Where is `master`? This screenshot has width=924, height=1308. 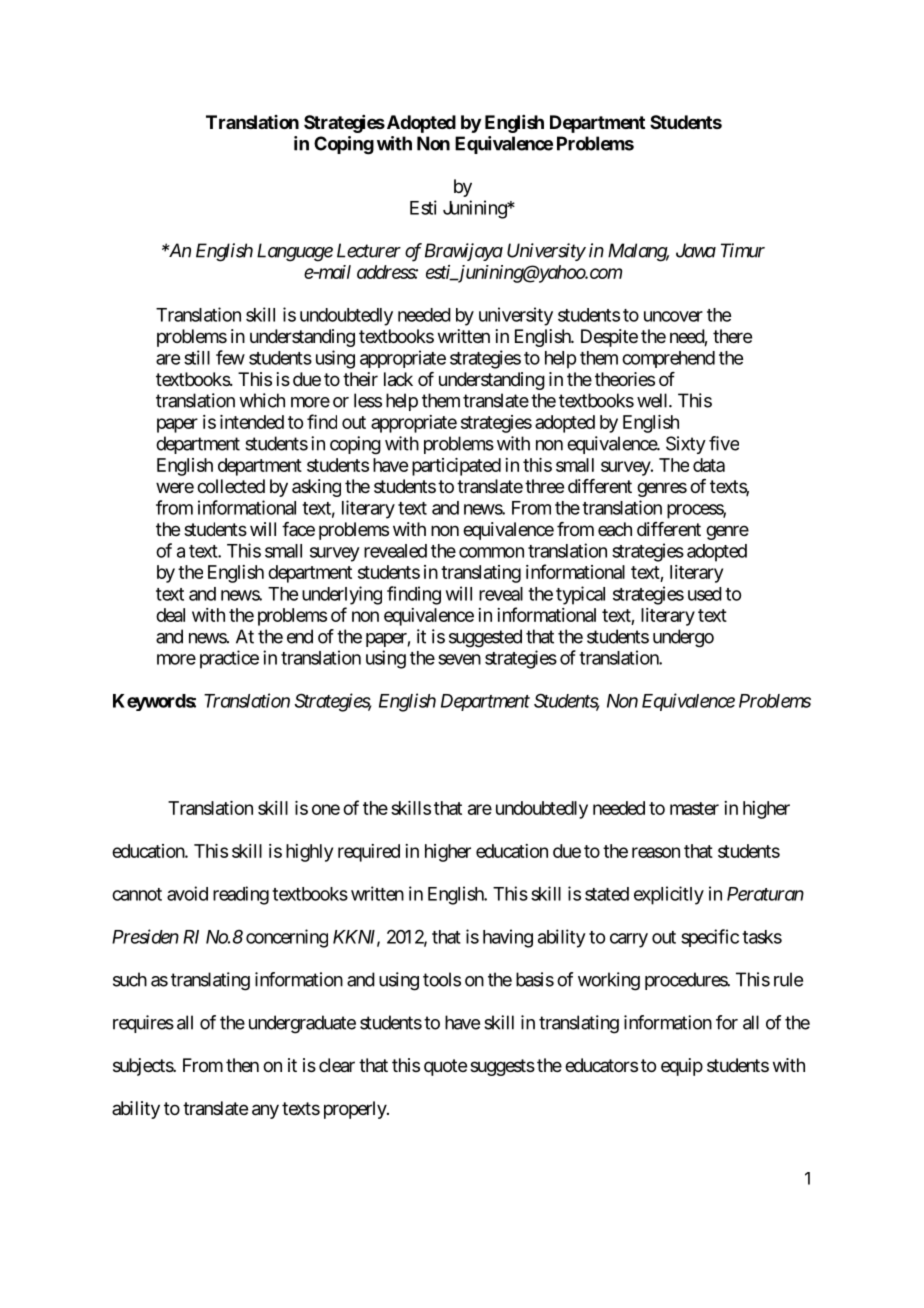
master is located at coordinates (694, 808).
